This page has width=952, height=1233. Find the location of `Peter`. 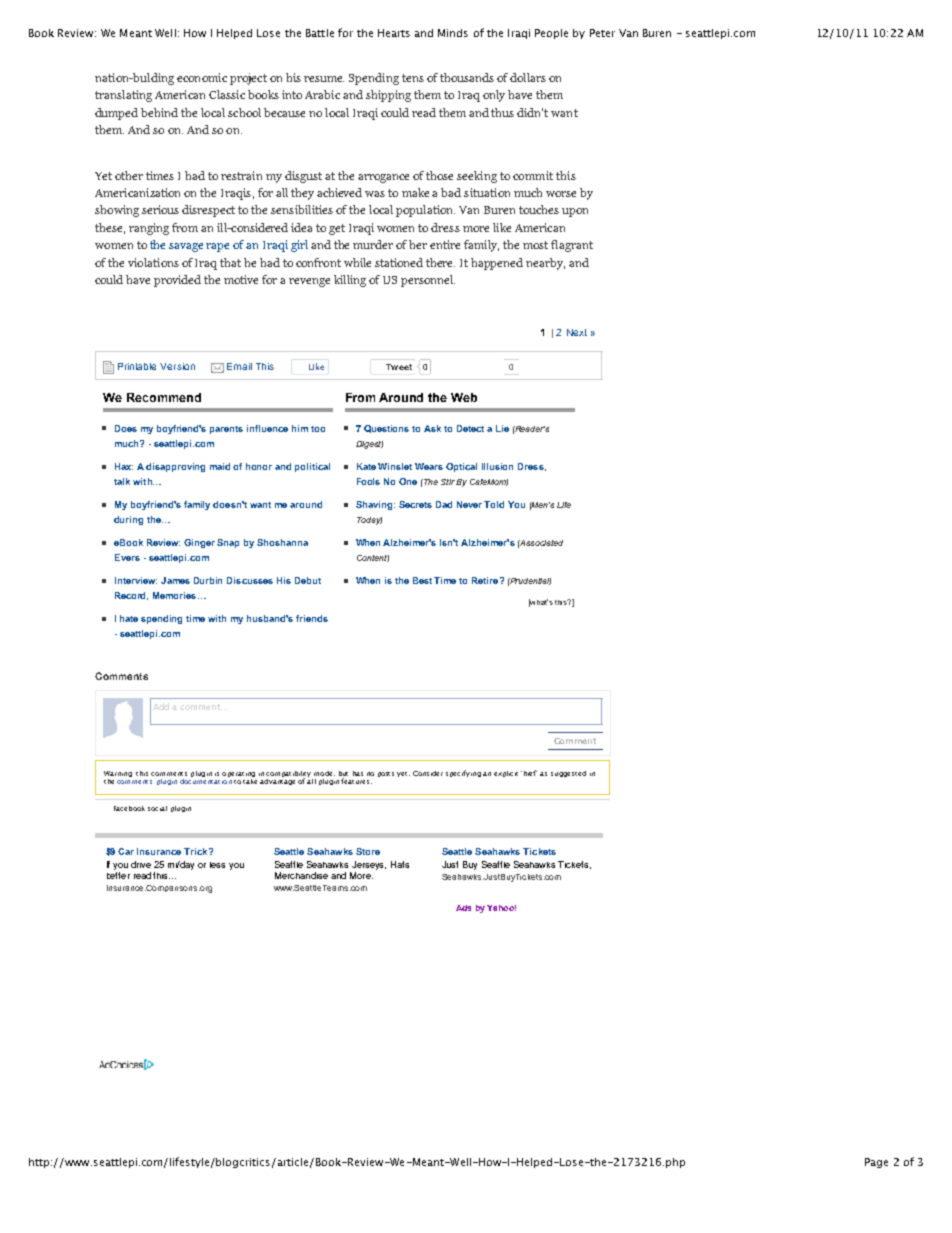

Peter is located at coordinates (602, 33).
